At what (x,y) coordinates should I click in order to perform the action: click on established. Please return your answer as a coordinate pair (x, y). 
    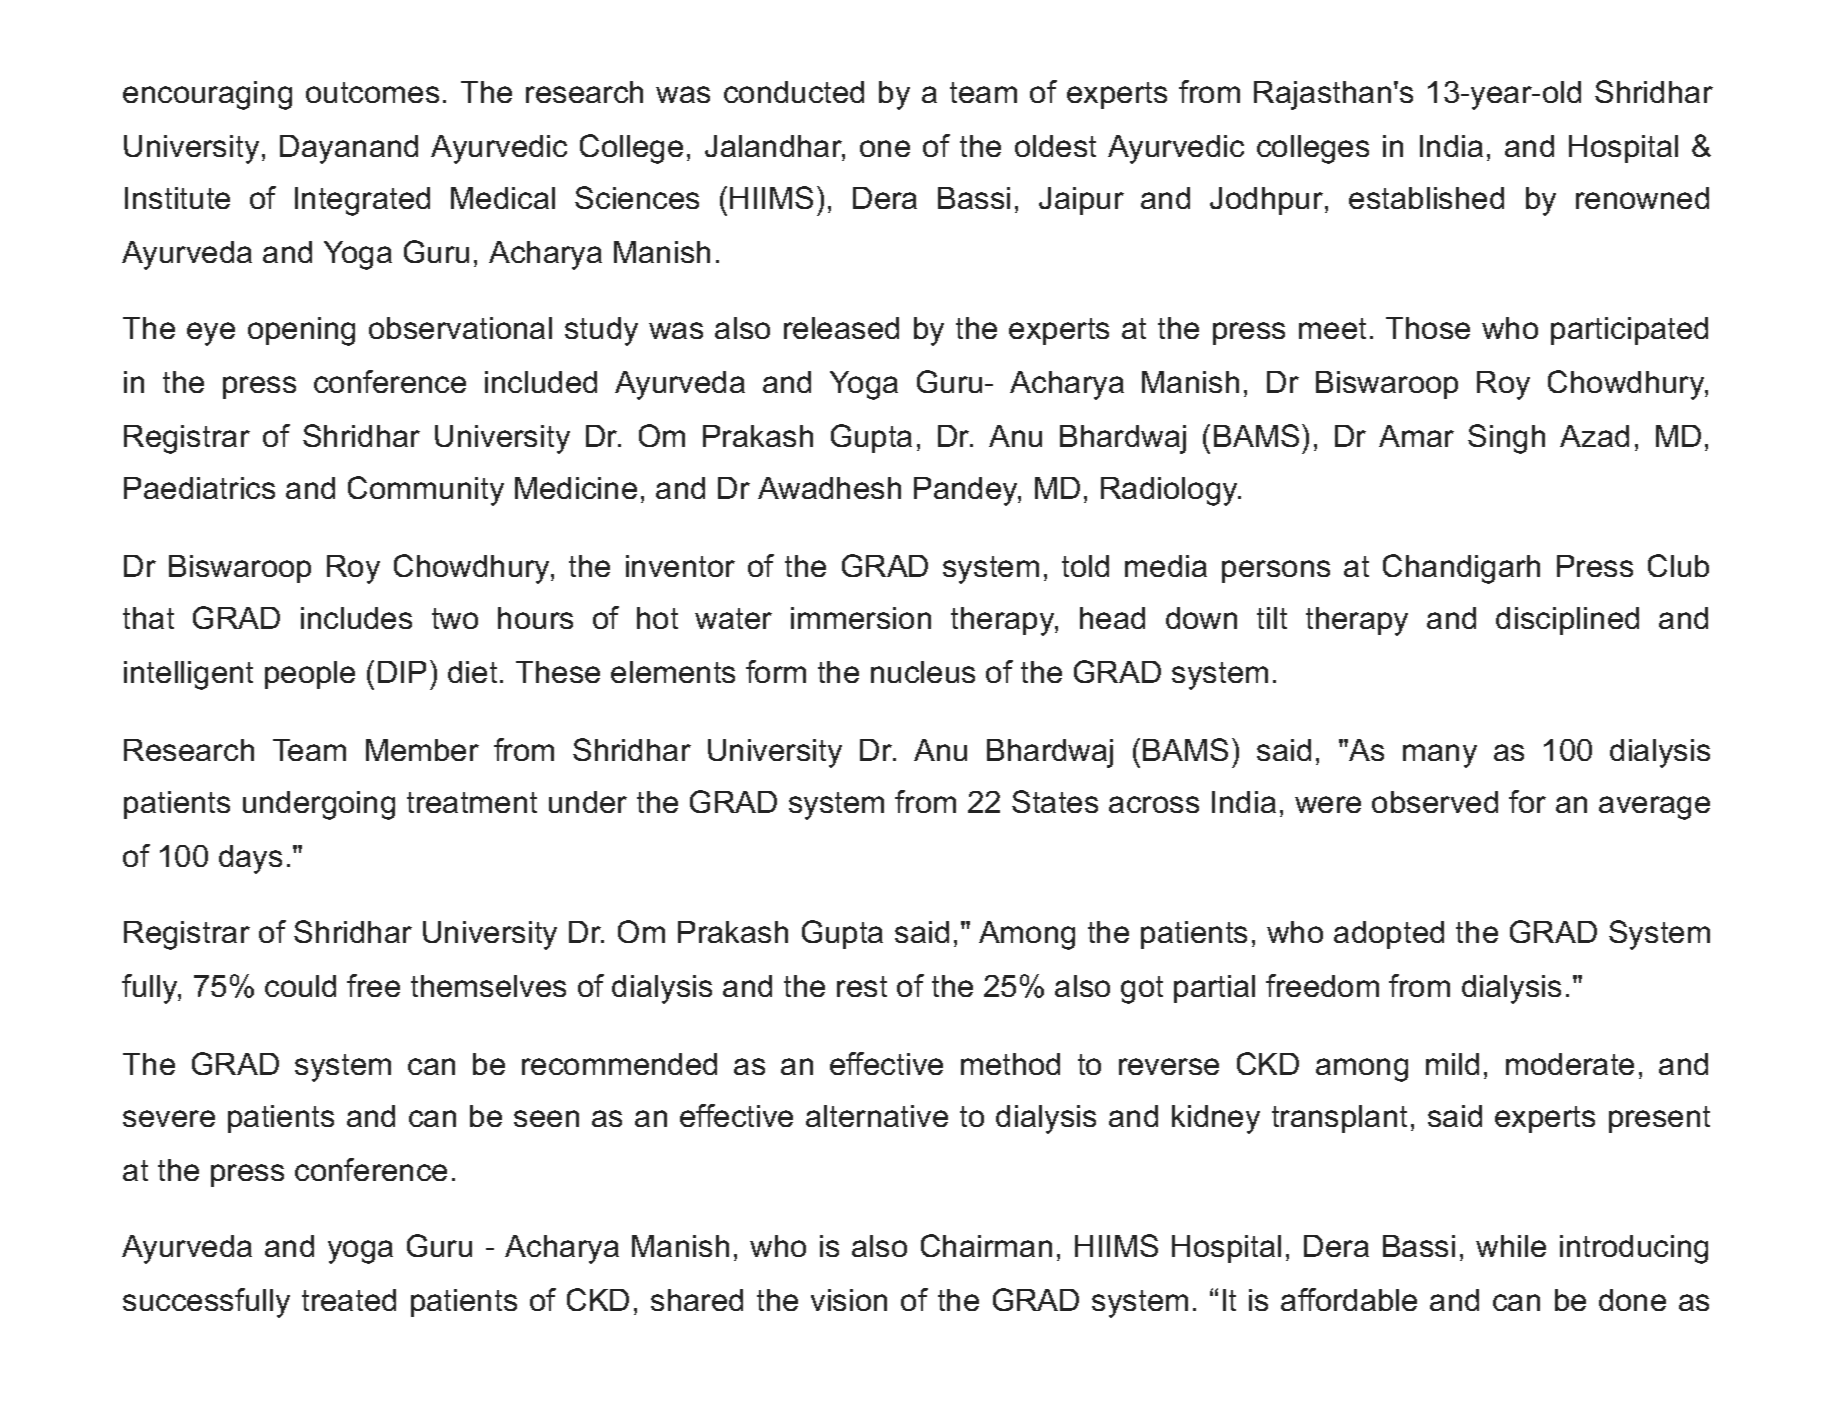
    Looking at the image, I should click on (1426, 198).
